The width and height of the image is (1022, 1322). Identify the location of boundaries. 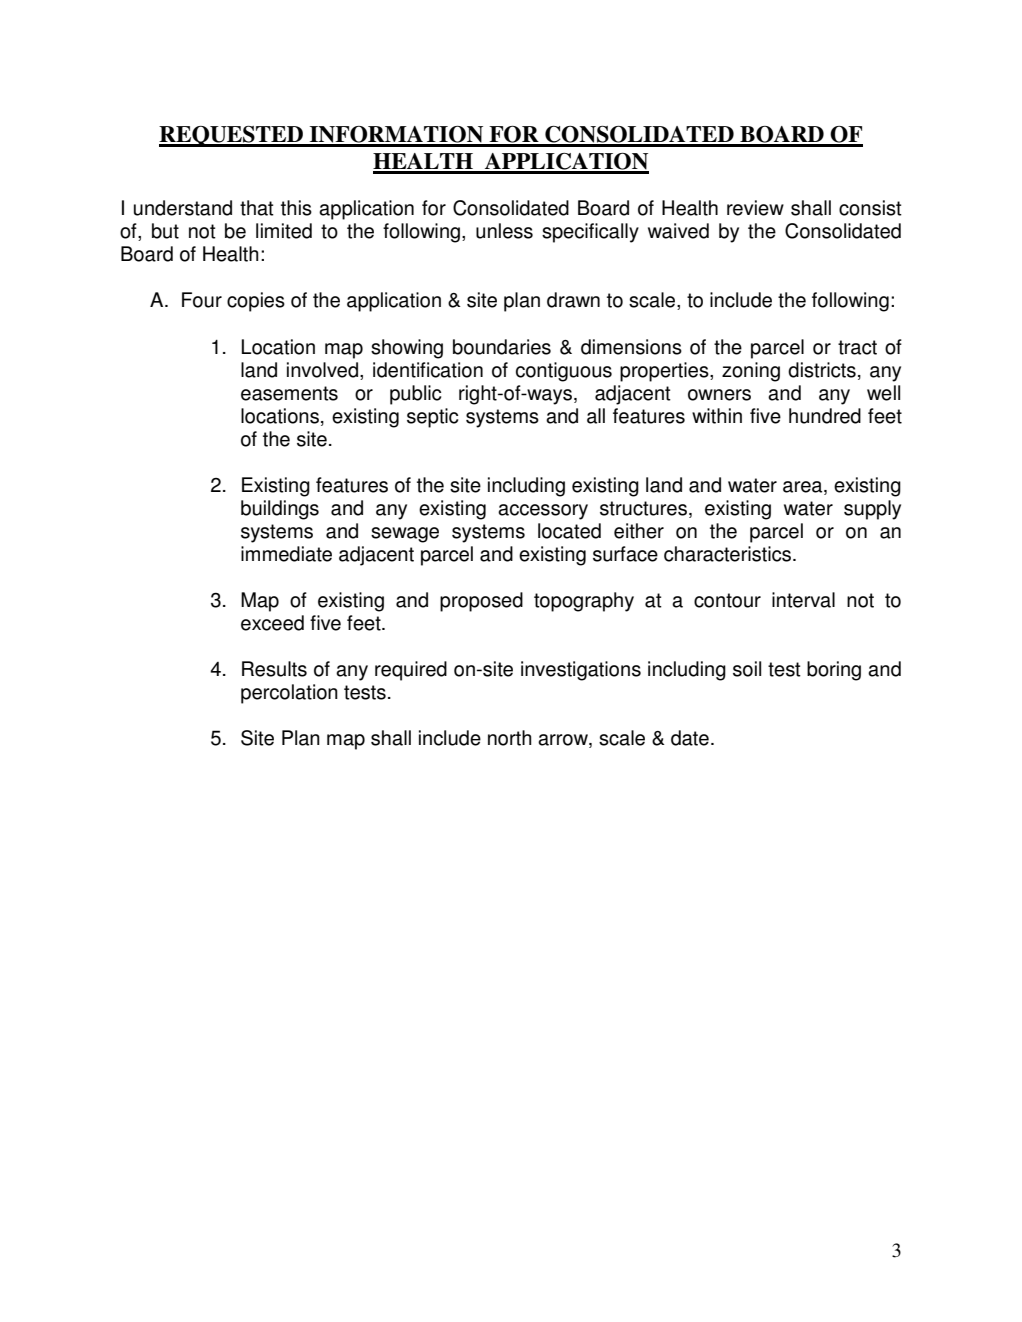
(502, 347).
